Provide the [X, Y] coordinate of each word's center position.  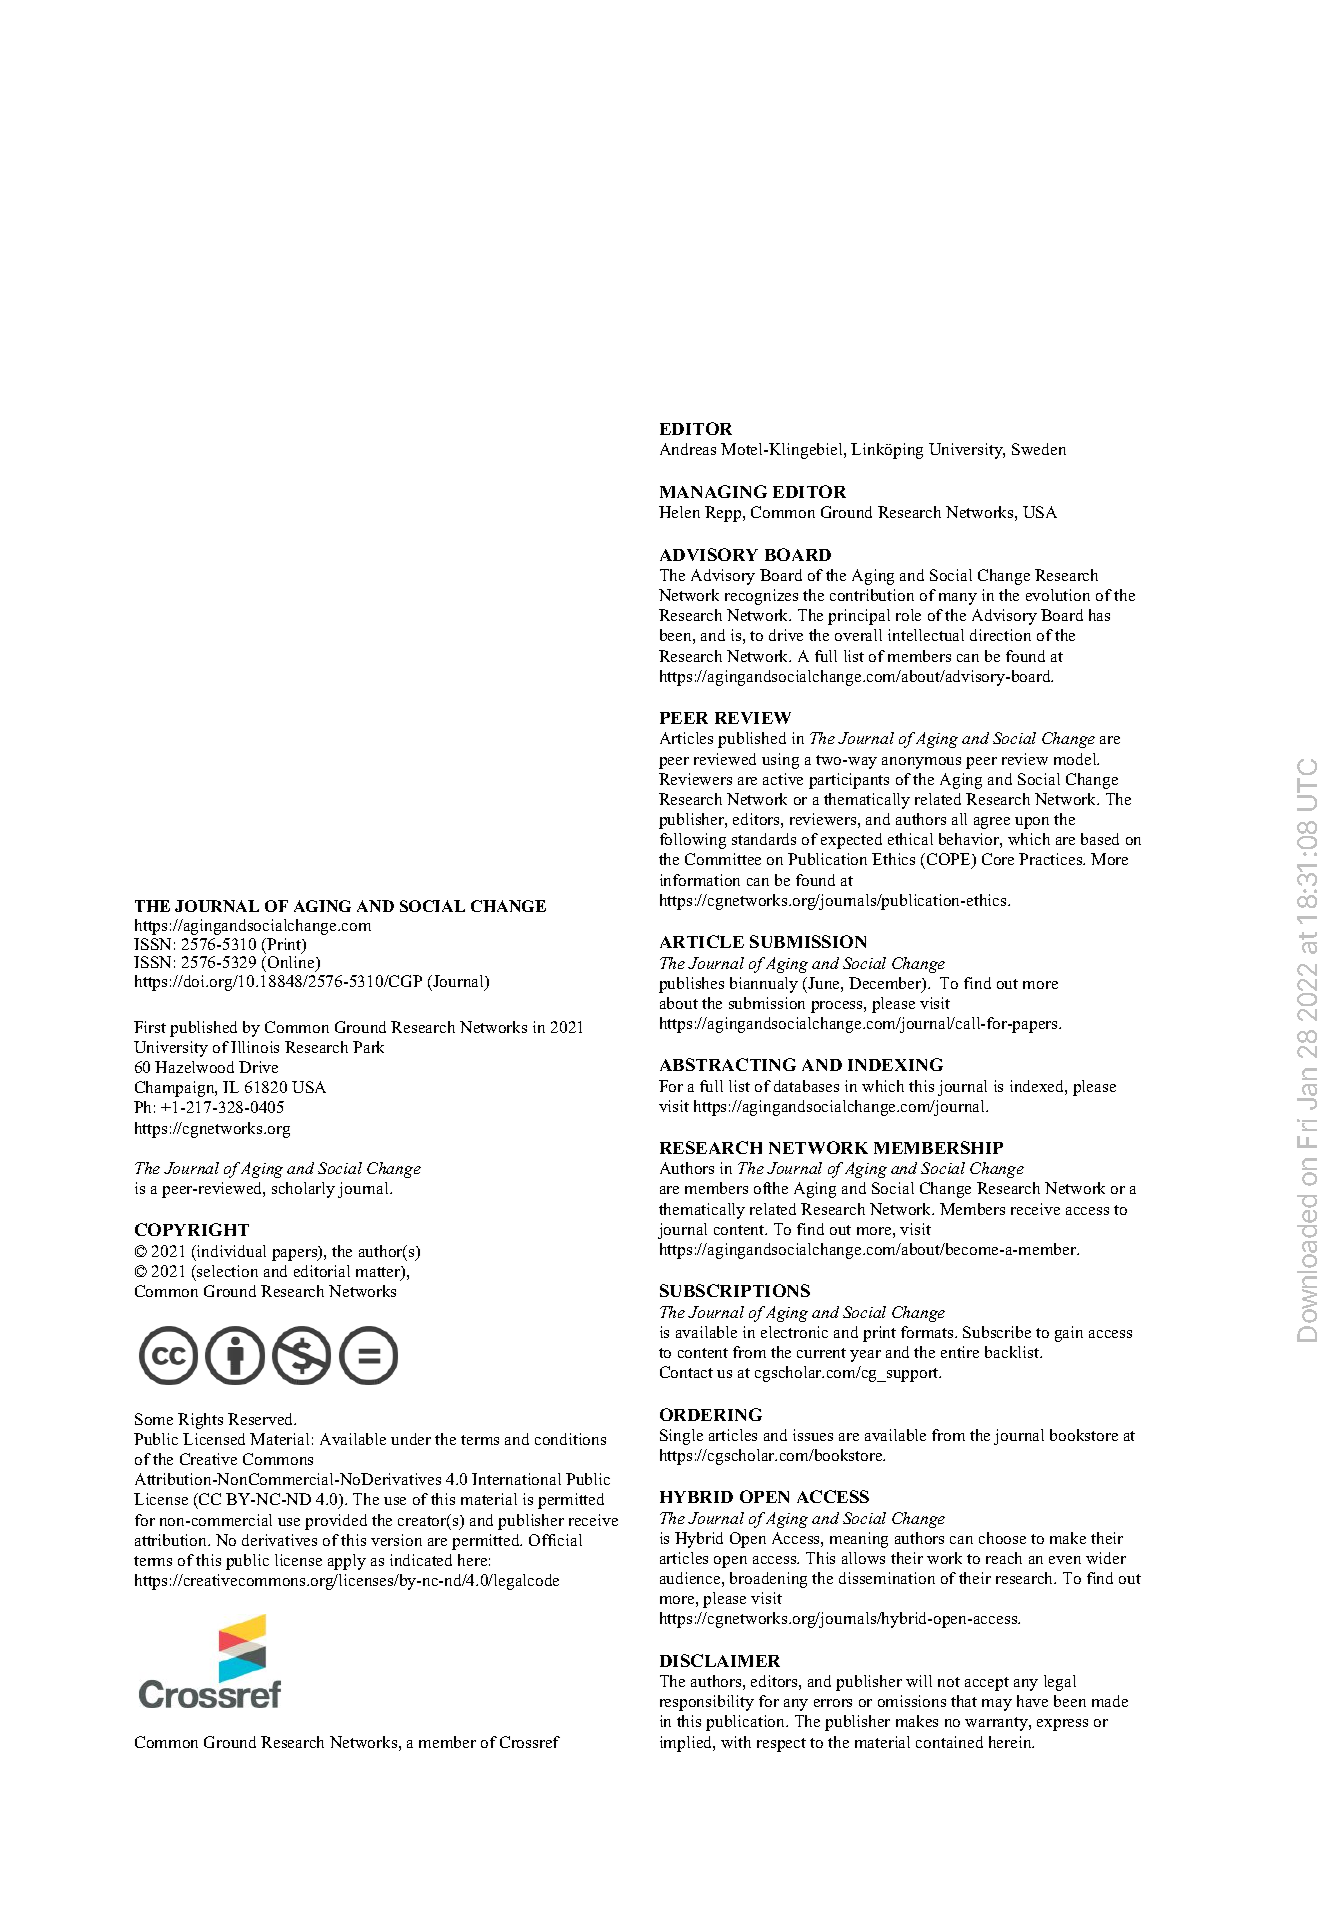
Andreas [688, 449]
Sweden [1039, 449]
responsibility [707, 1703]
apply [347, 1562]
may [997, 1705]
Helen [679, 512]
